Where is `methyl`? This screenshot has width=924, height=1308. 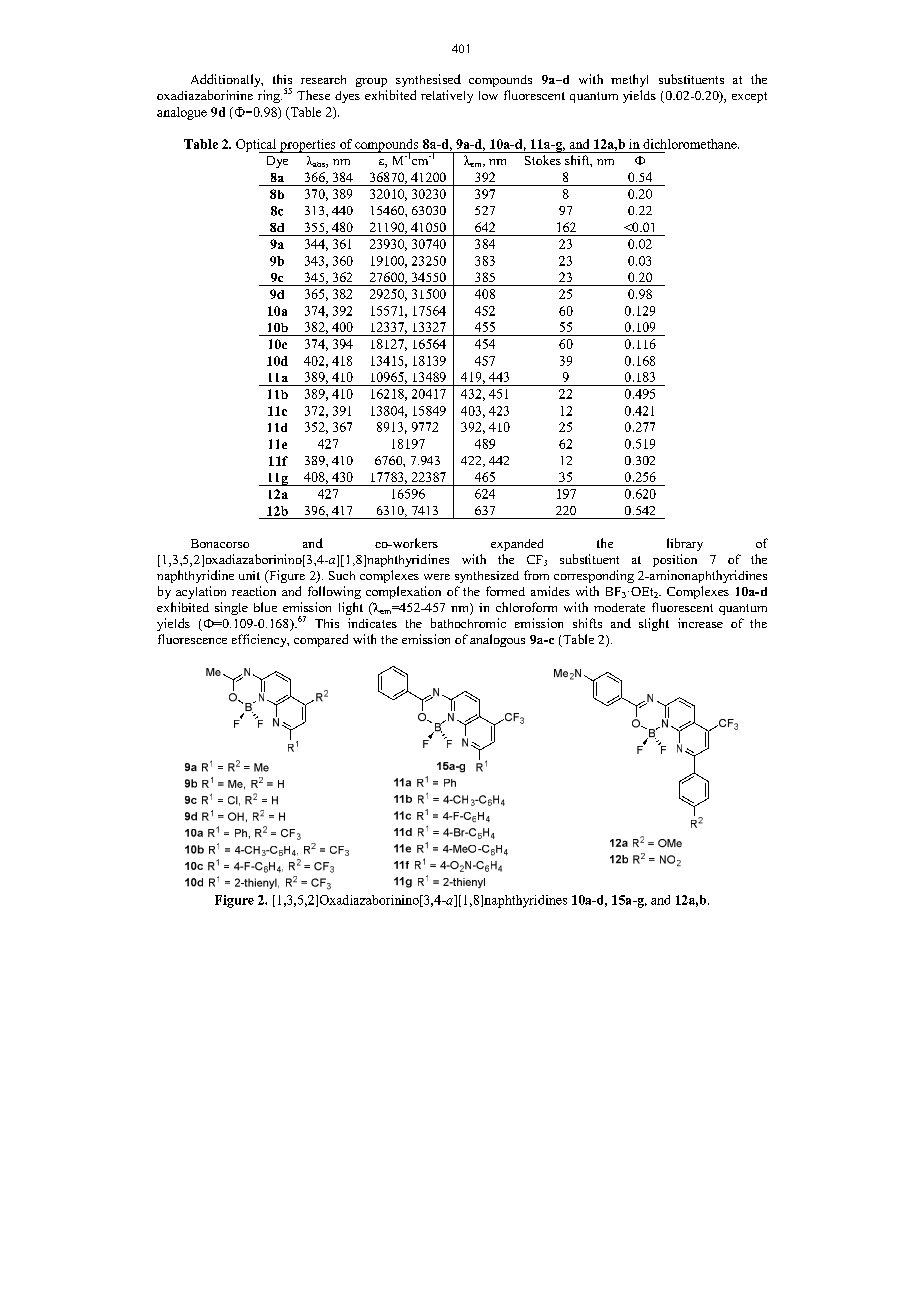 methyl is located at coordinates (629, 80).
